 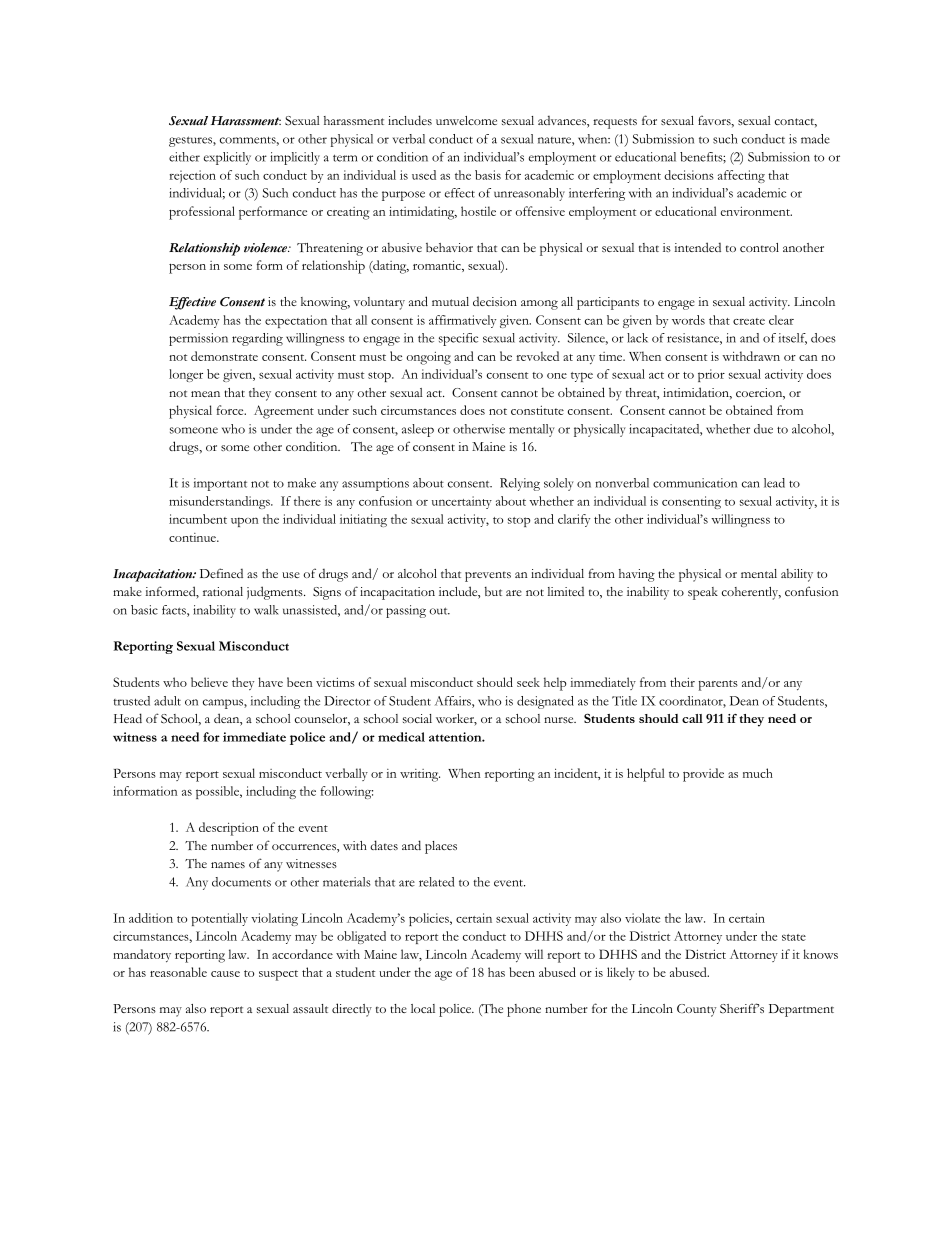 I want to click on affecting, so click(x=741, y=176).
